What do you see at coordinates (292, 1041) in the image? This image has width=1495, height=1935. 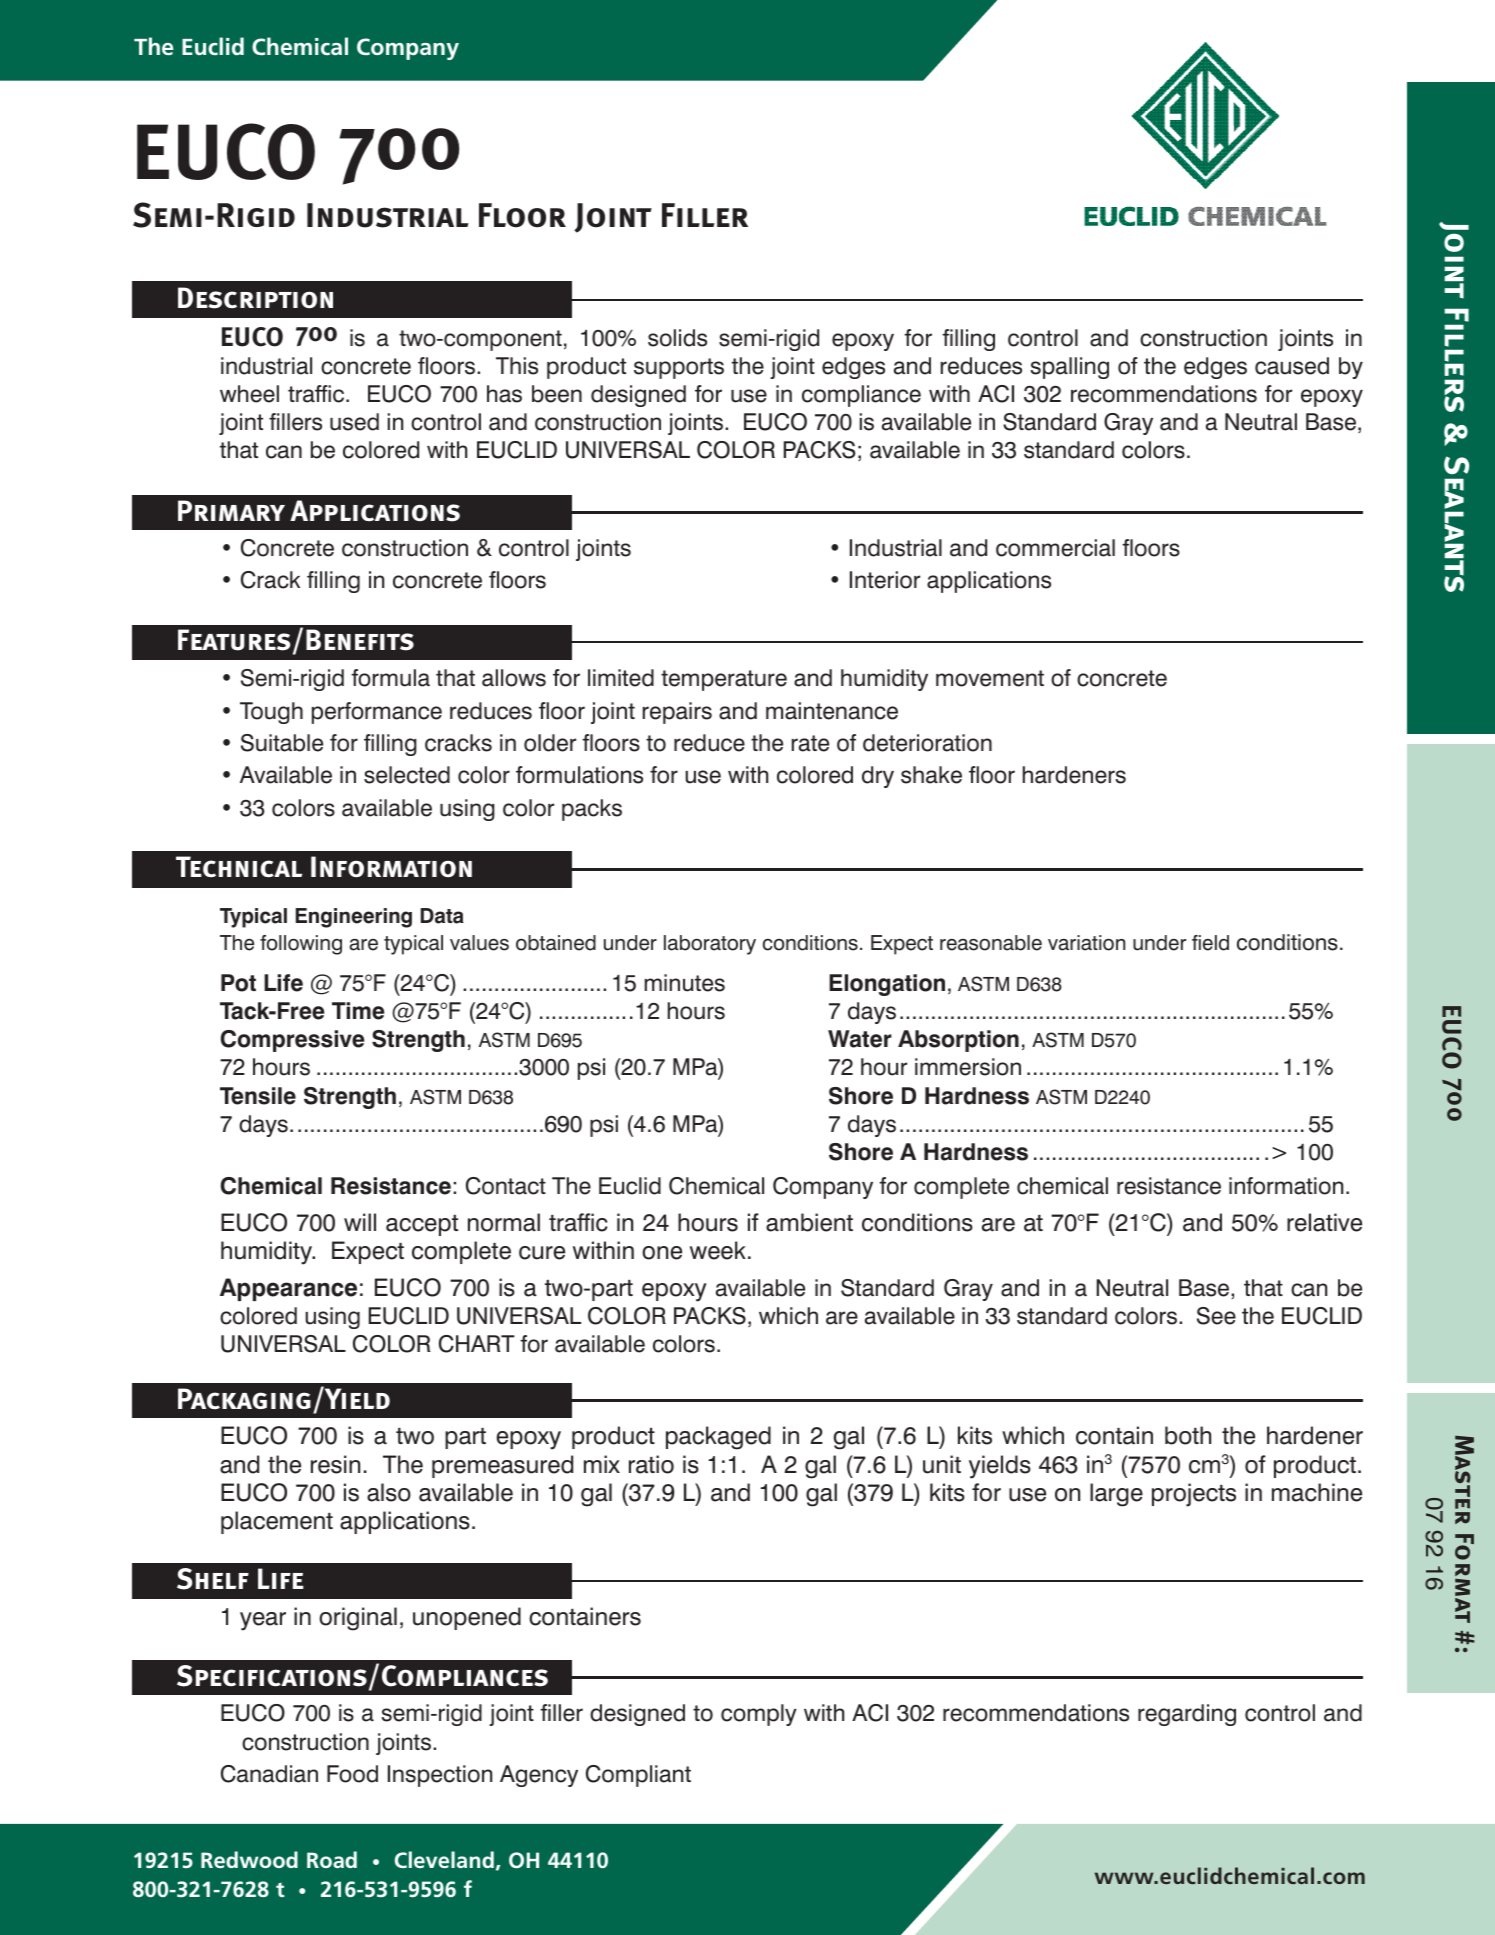 I see `Compressive` at bounding box center [292, 1041].
